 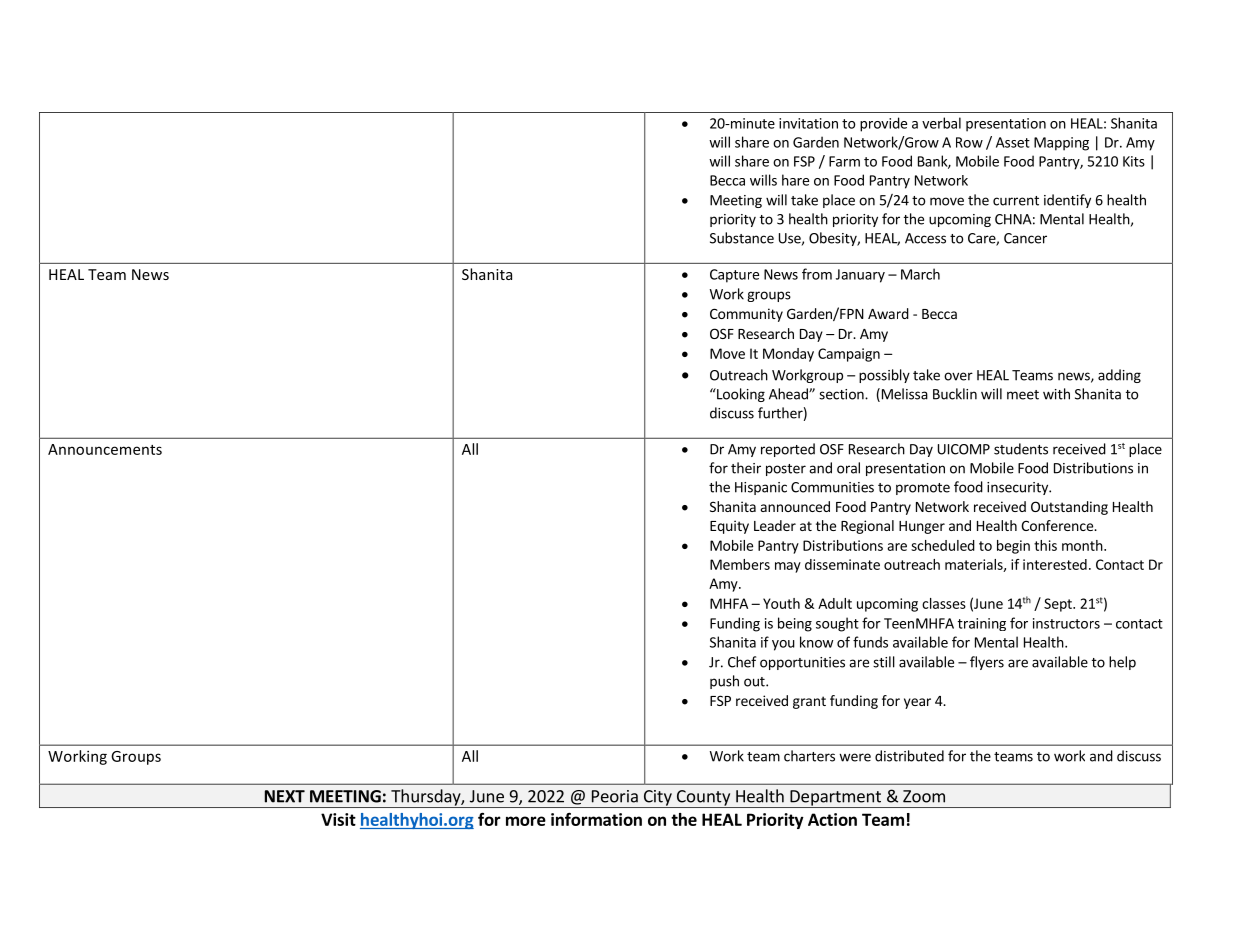 I want to click on Peoria, so click(x=615, y=796).
